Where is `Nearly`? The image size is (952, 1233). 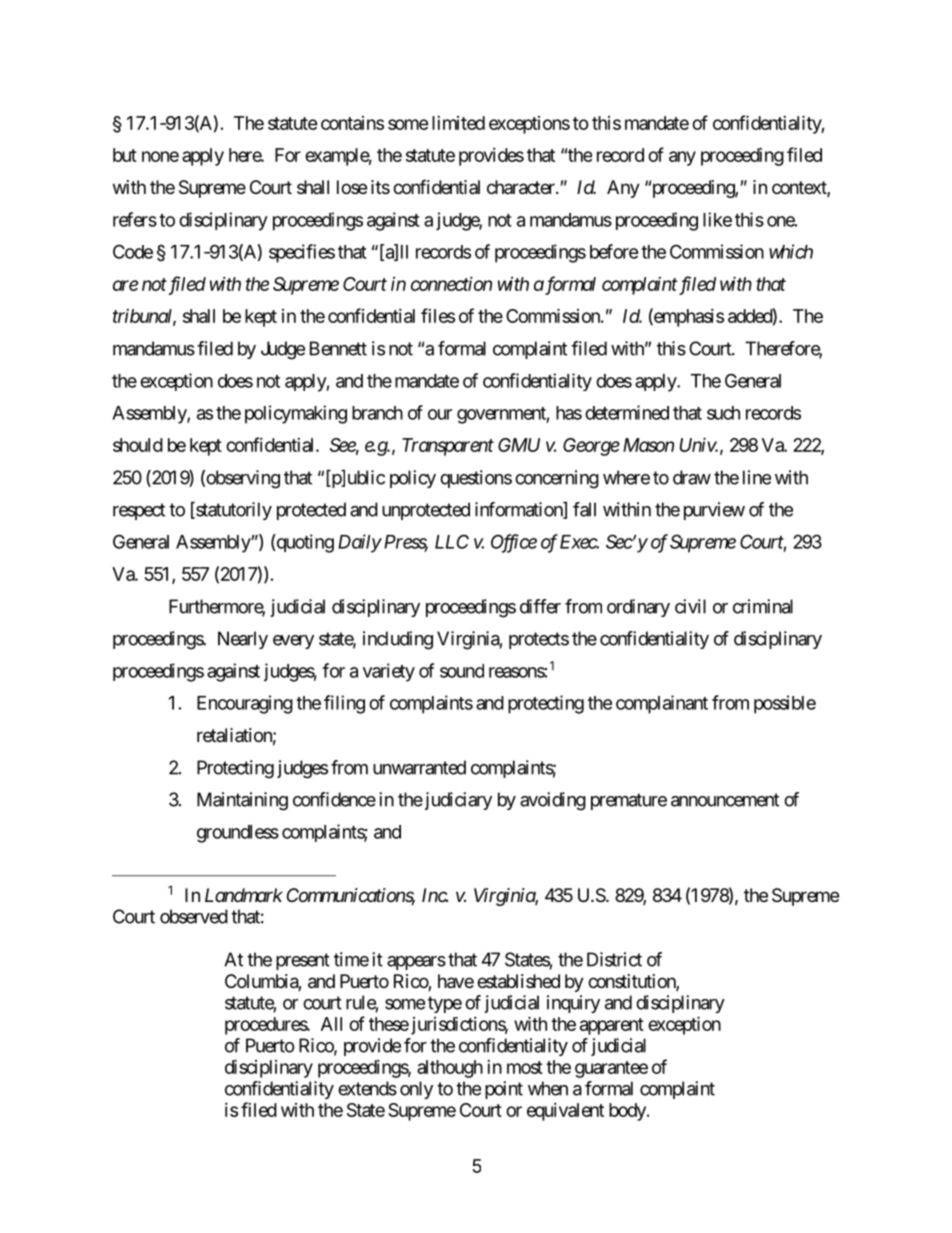
Nearly is located at coordinates (243, 640).
